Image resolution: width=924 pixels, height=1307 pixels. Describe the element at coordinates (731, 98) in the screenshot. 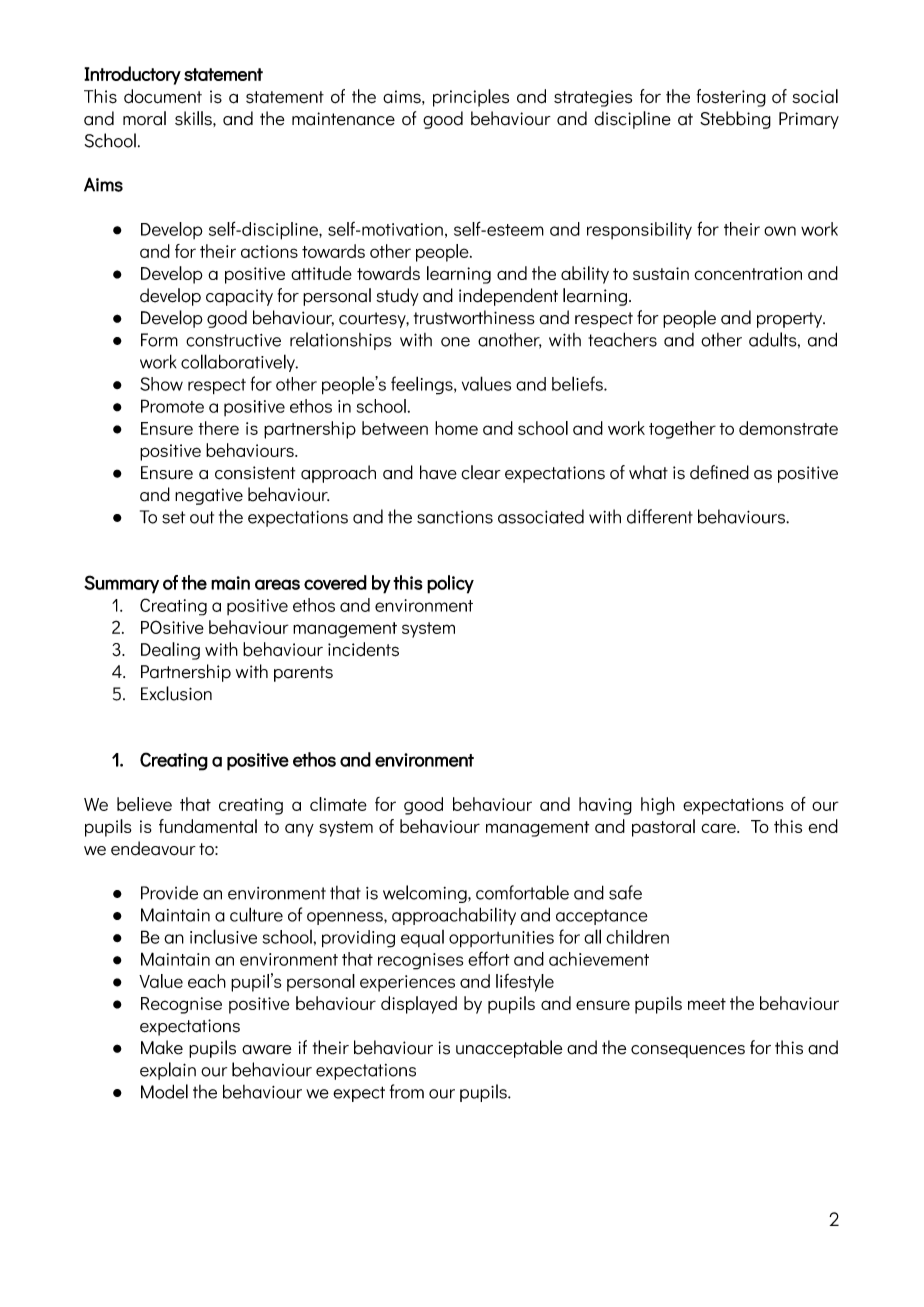

I see `fostering` at that location.
